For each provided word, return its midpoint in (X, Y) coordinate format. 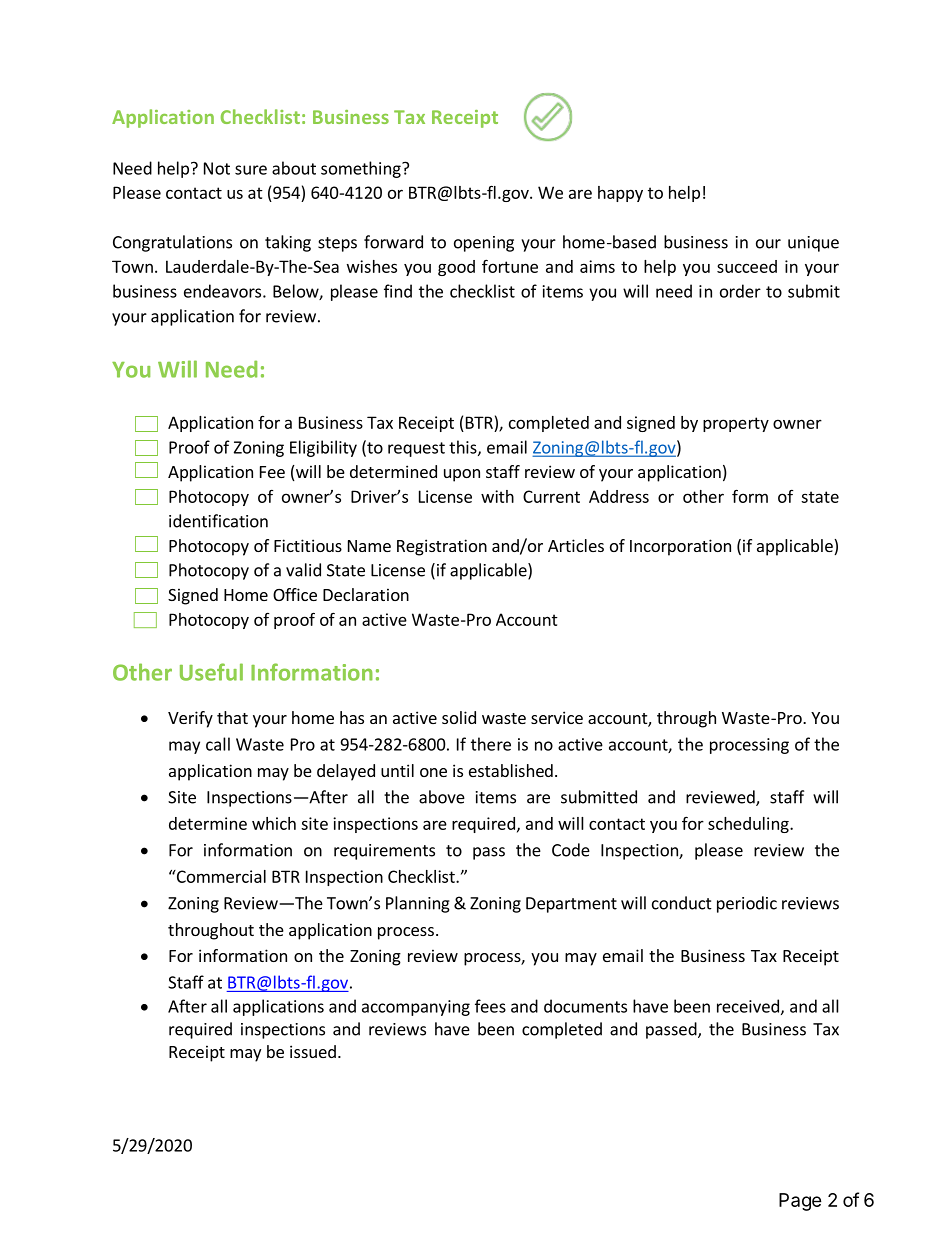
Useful (211, 672)
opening (484, 244)
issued (313, 1051)
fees (490, 1006)
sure (251, 170)
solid (459, 717)
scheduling (749, 825)
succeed (747, 266)
